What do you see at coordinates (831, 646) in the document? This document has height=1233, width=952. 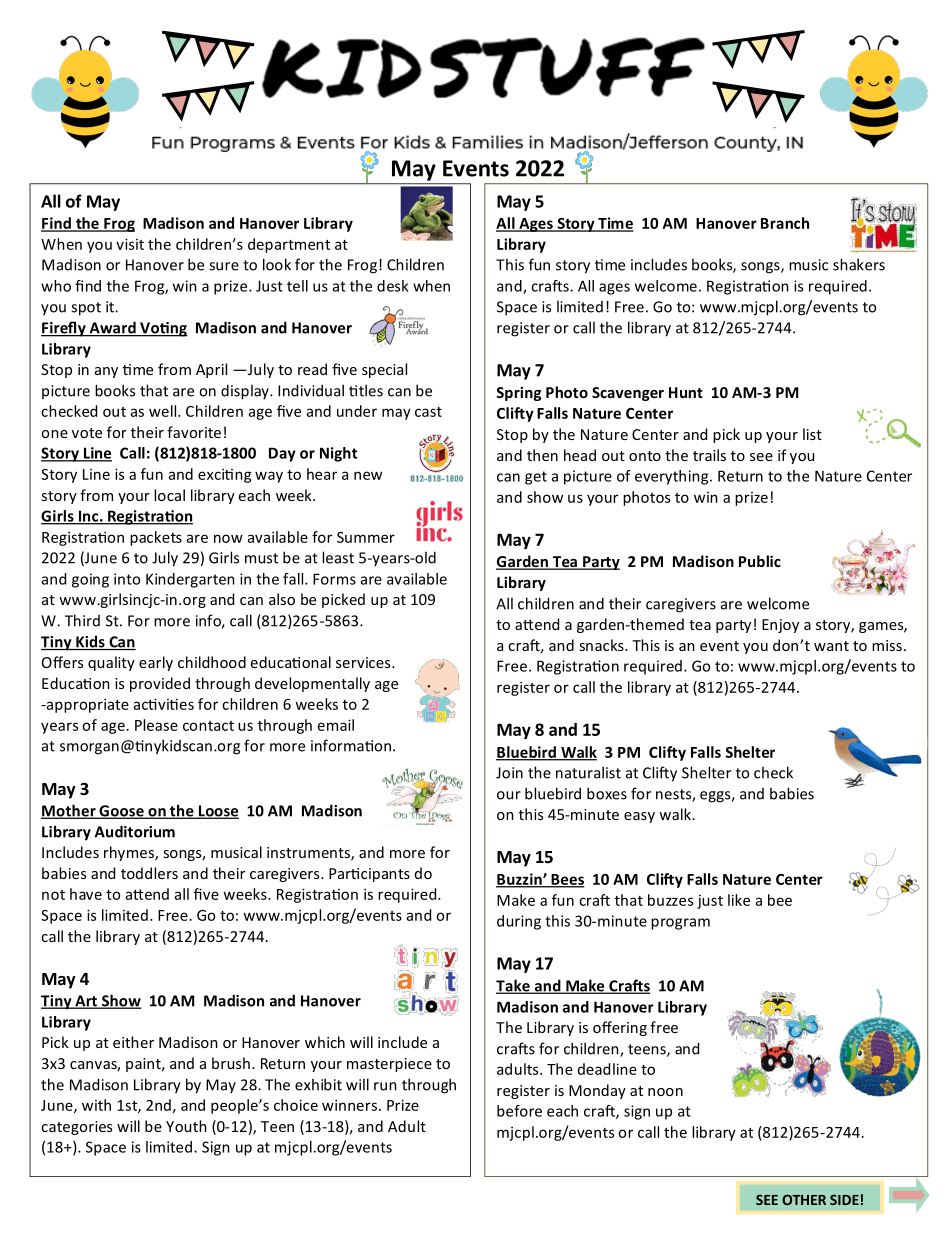 I see `want` at bounding box center [831, 646].
